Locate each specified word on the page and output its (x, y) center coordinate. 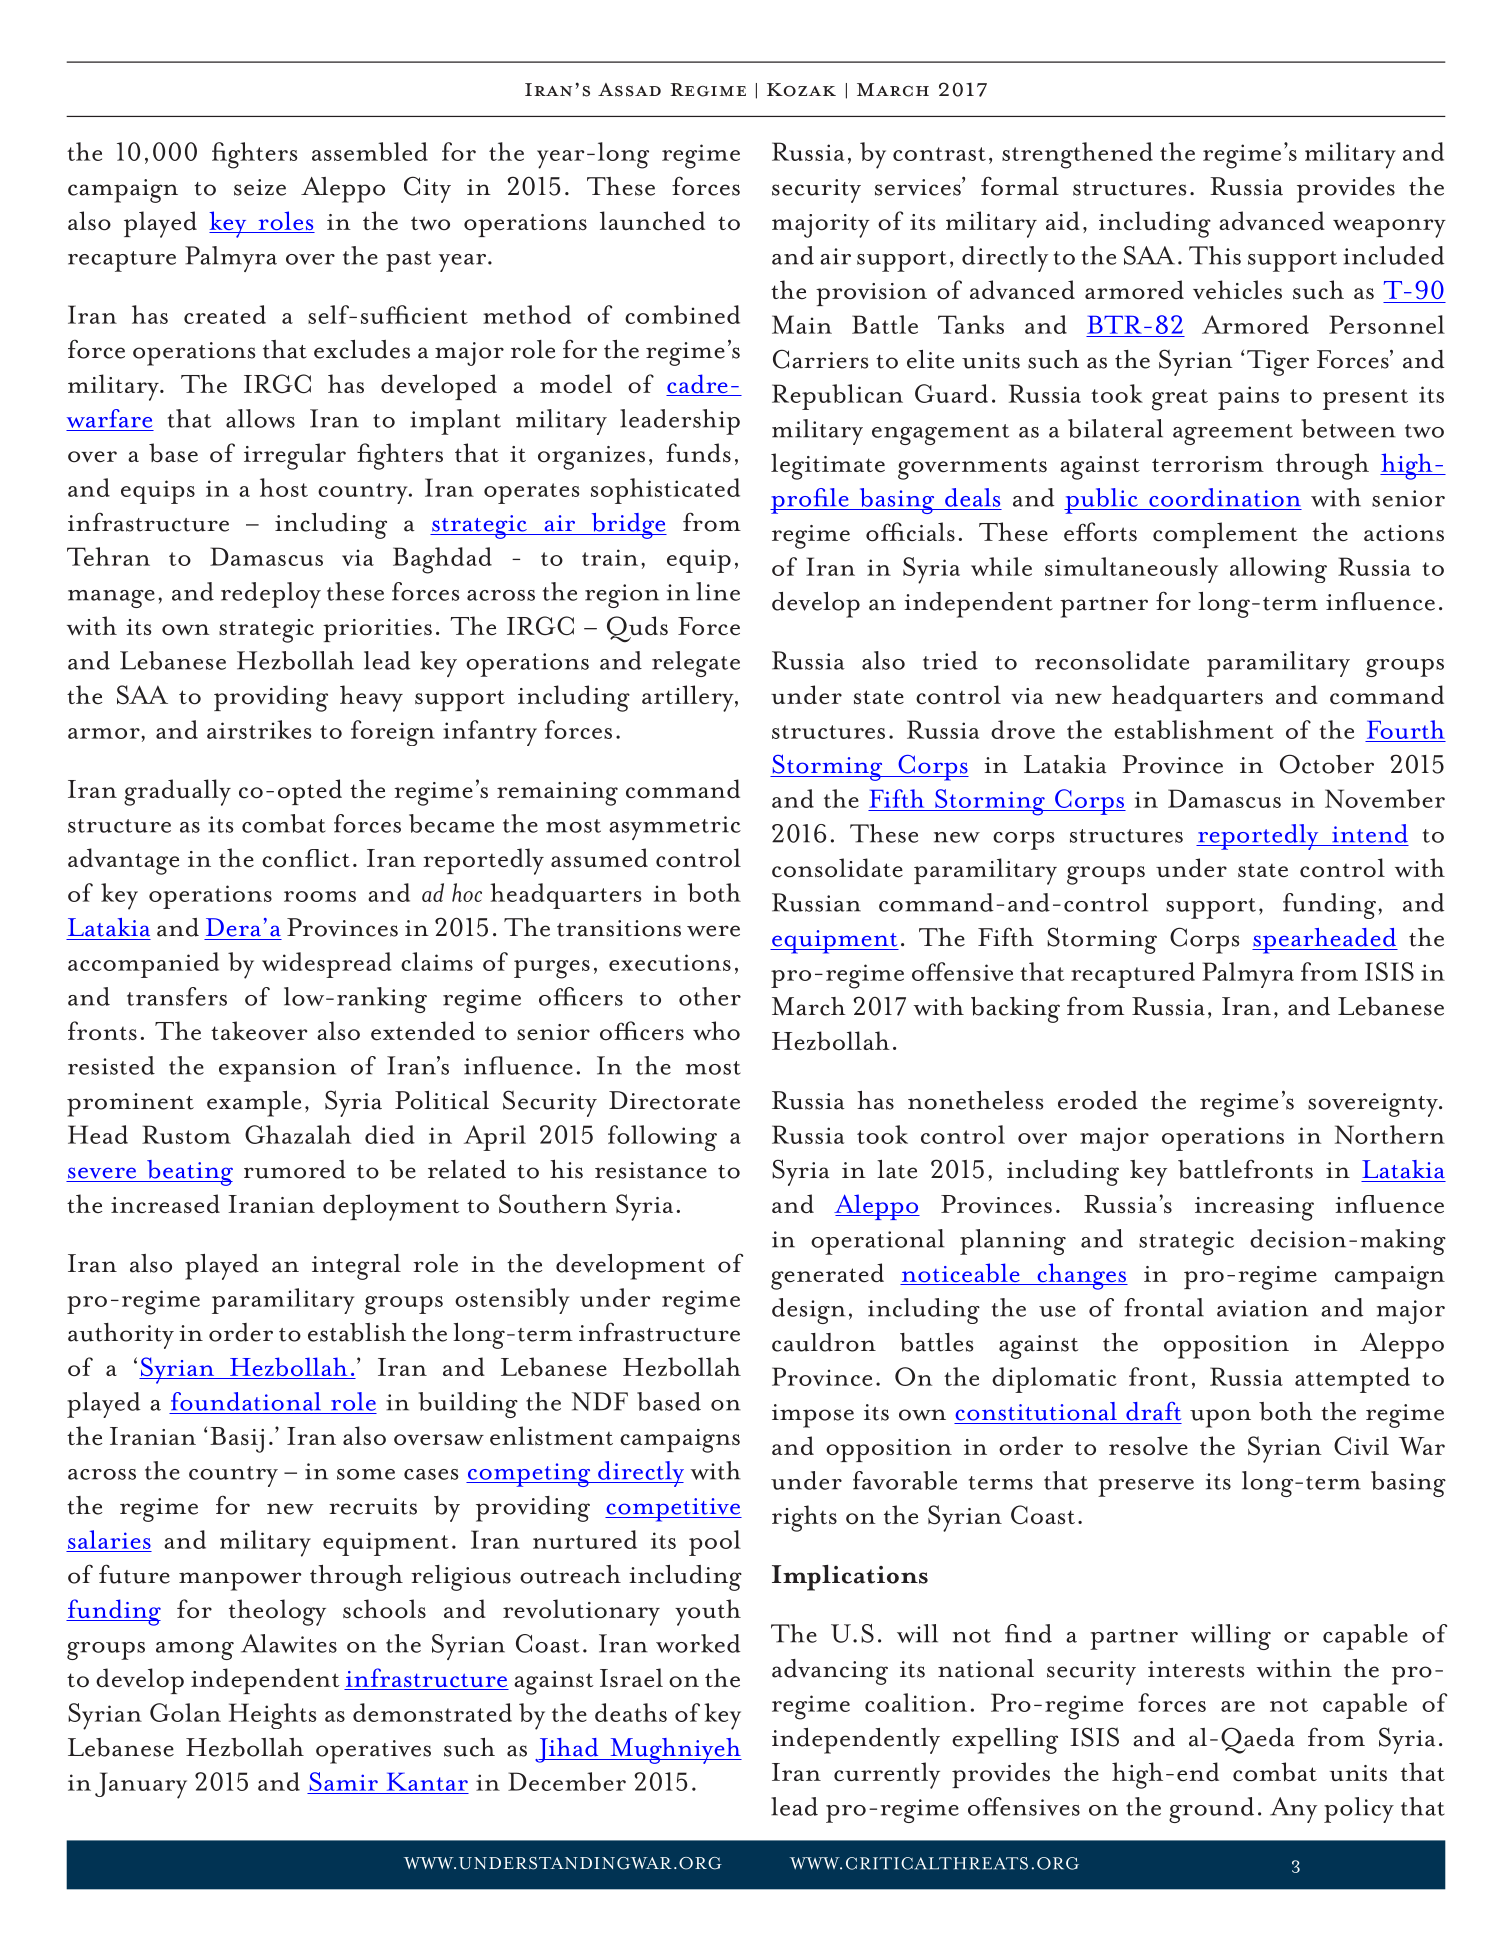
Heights (272, 1716)
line (718, 591)
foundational (246, 1401)
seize (260, 187)
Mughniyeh (675, 1751)
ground (1211, 1810)
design (809, 1311)
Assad (629, 90)
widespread (327, 965)
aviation (1262, 1308)
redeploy (271, 595)
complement (1225, 535)
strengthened (1077, 155)
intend (1370, 833)
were (713, 931)
